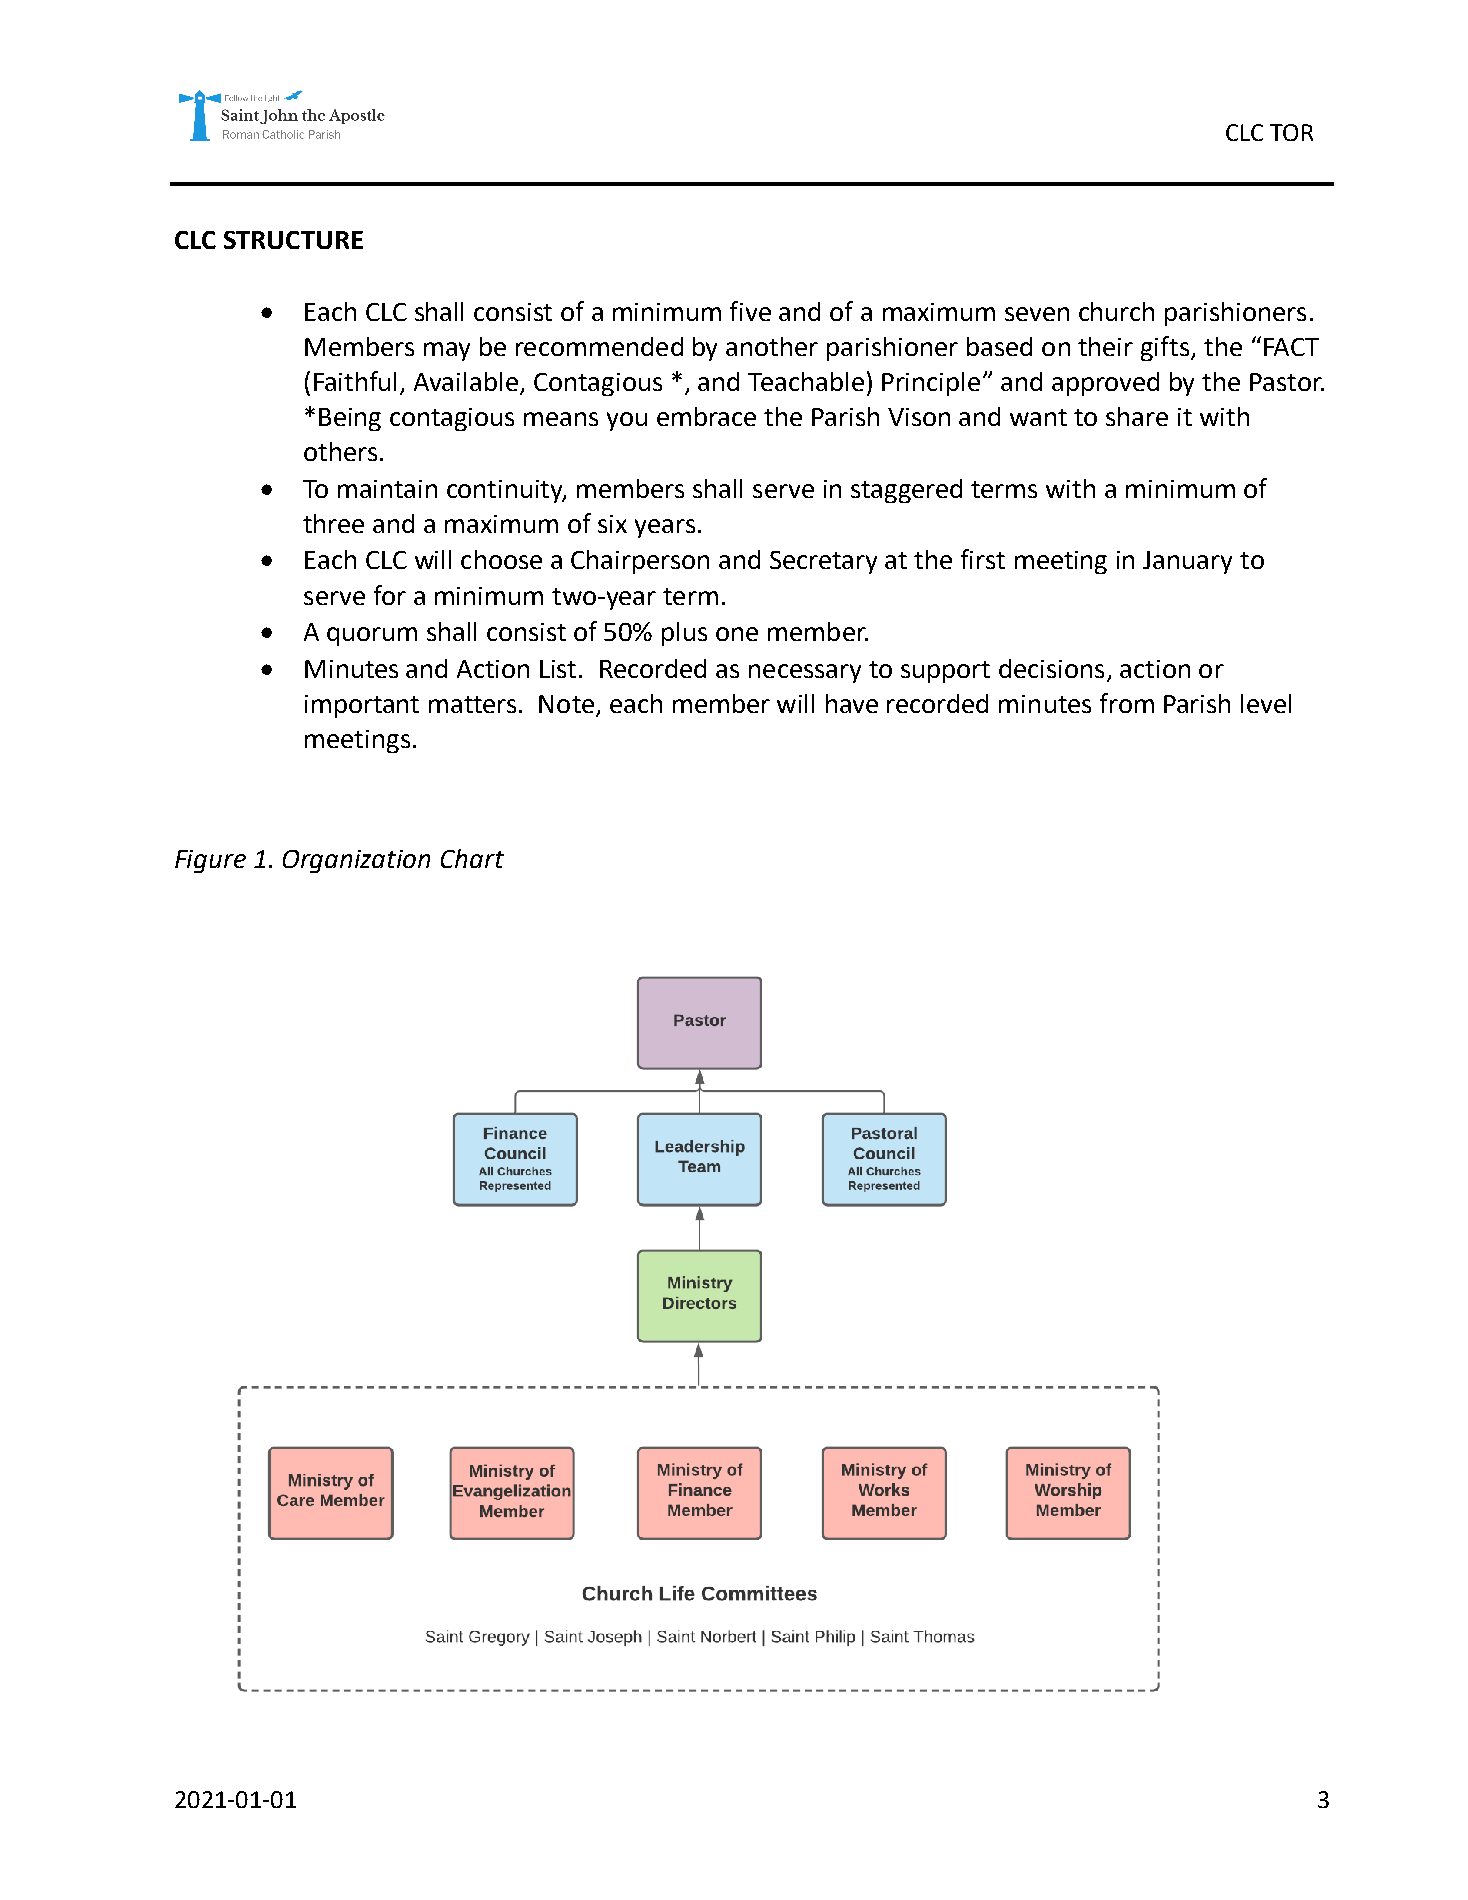 This document has height=1900, width=1468. I want to click on three, so click(333, 523).
